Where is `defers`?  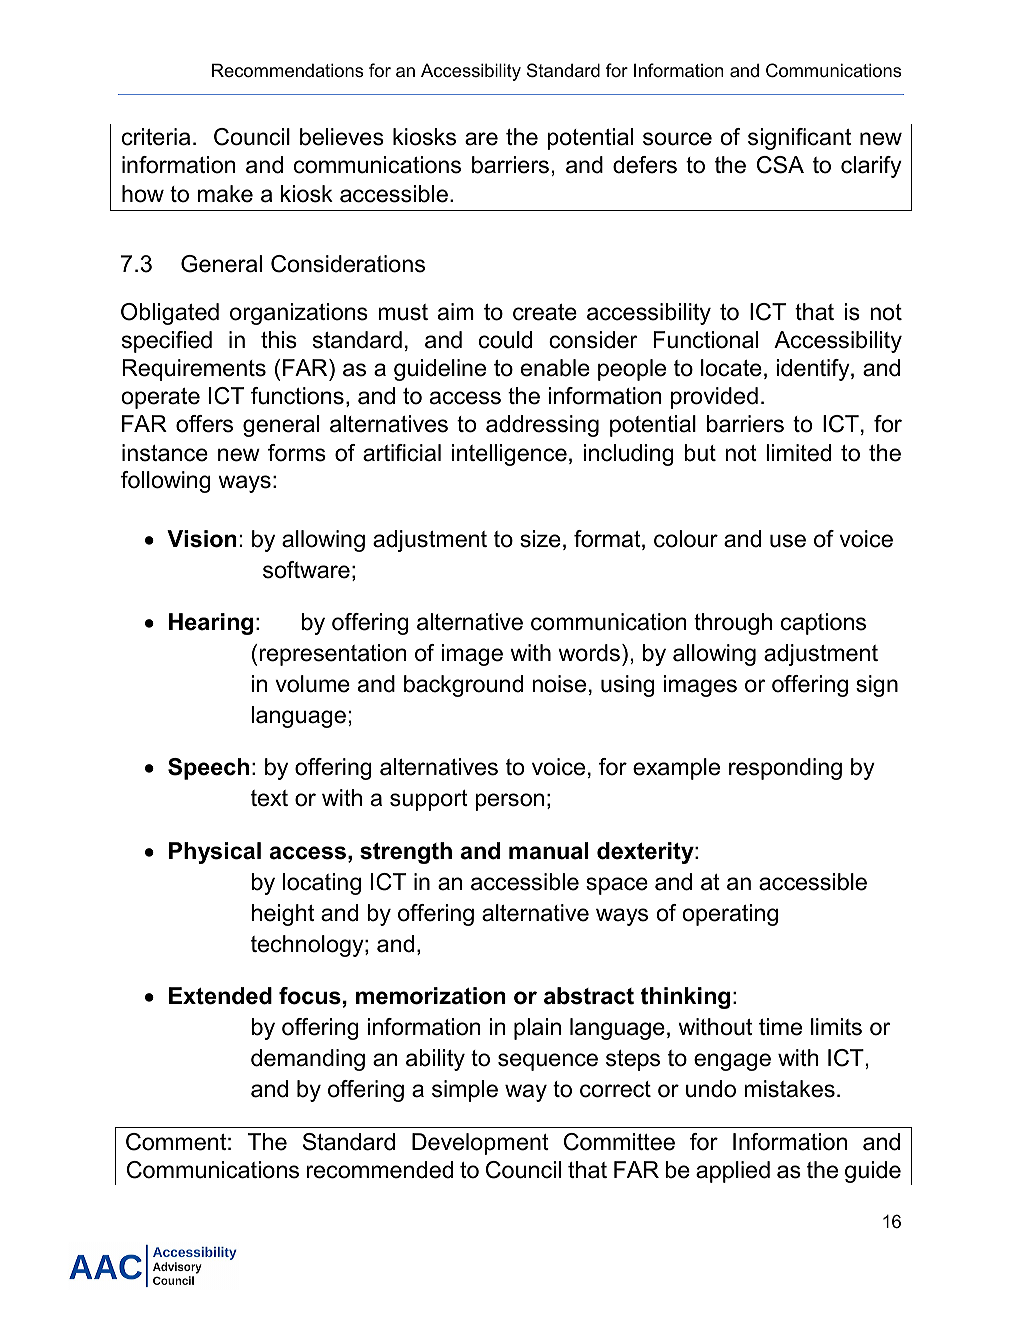
defers is located at coordinates (645, 165).
